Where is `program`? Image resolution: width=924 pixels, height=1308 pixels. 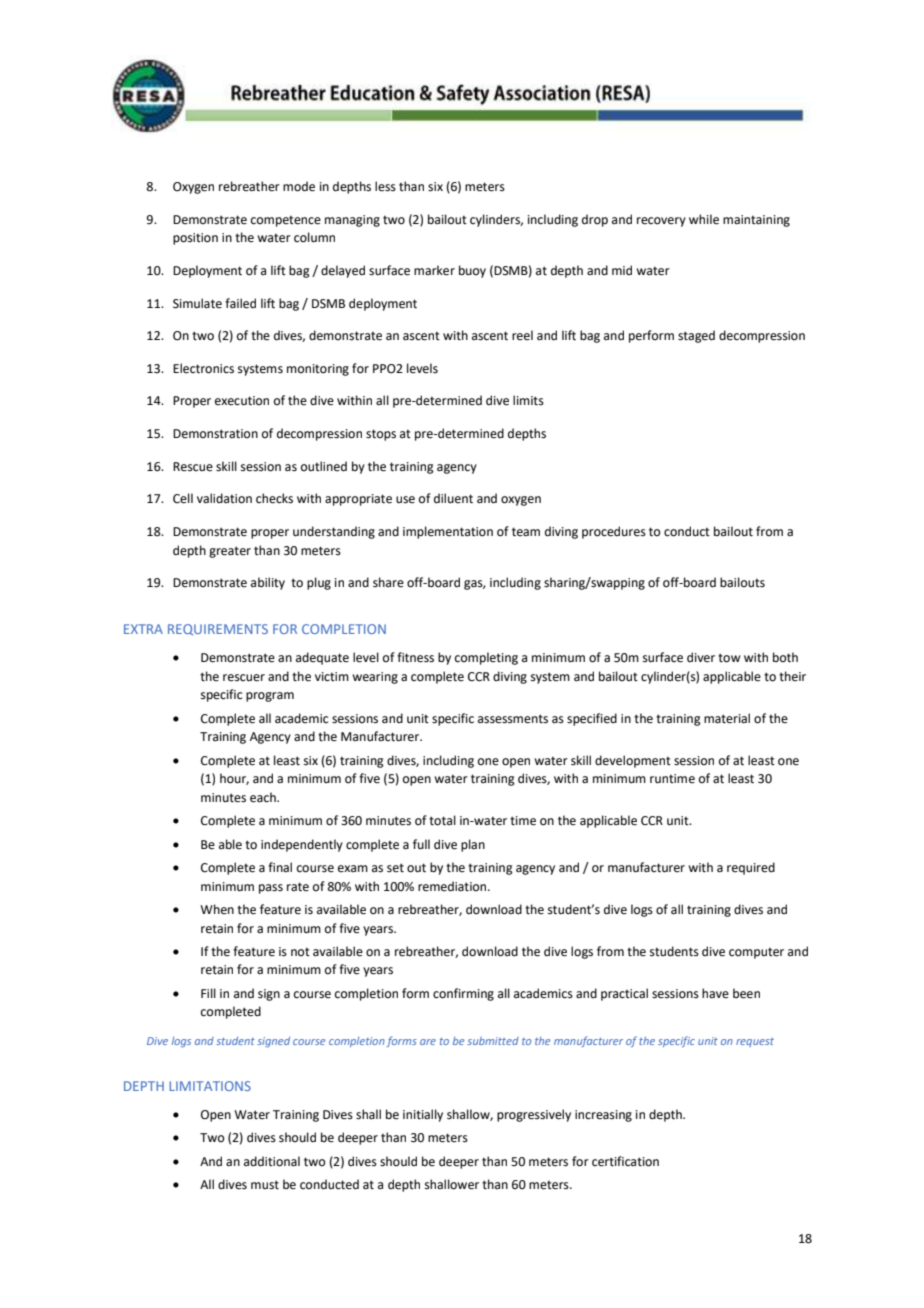 program is located at coordinates (270, 697).
